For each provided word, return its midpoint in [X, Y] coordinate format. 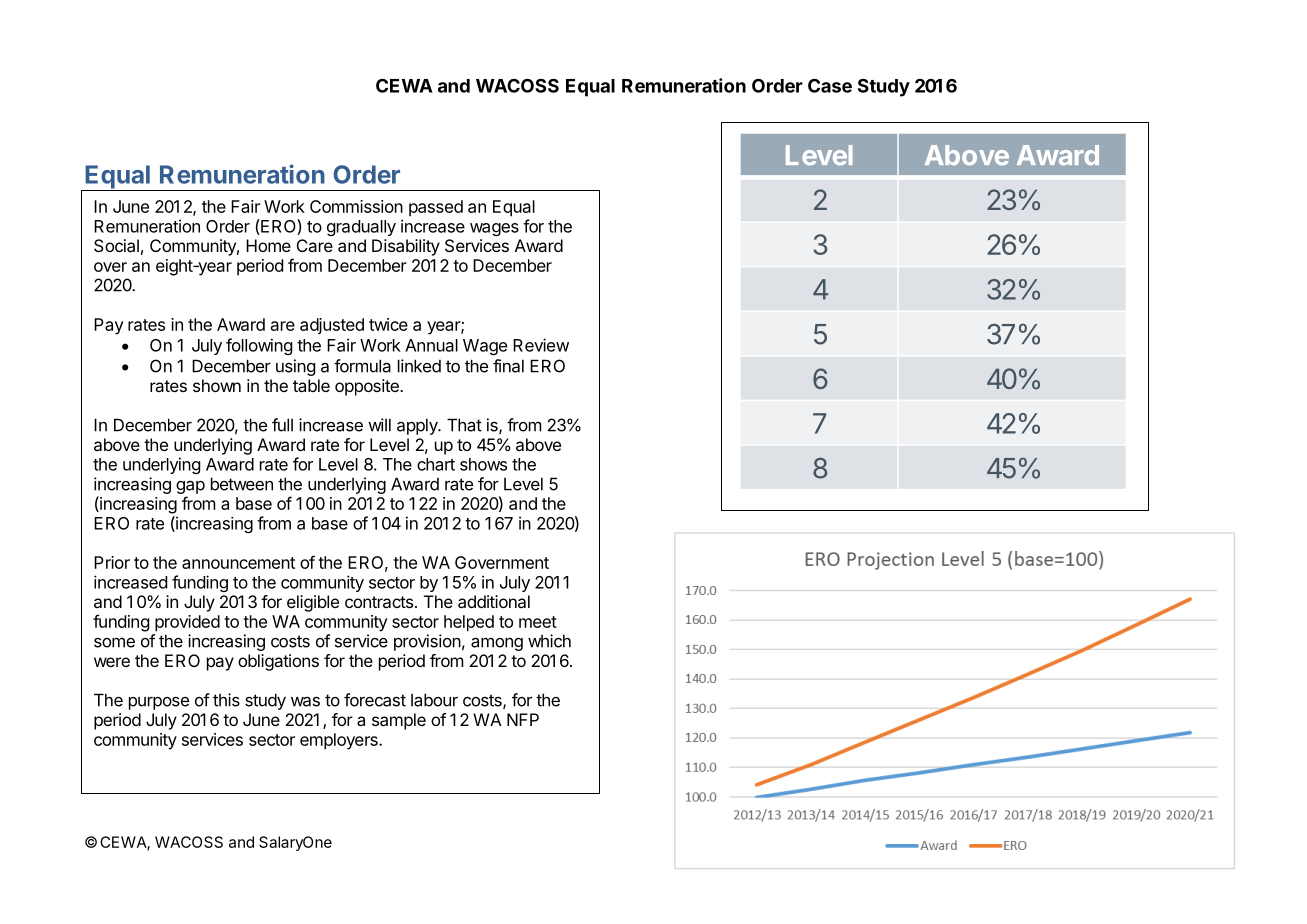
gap [190, 487]
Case [830, 85]
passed [436, 208]
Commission [356, 206]
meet [538, 622]
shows [483, 464]
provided [187, 623]
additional [494, 601]
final [508, 366]
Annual [431, 345]
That [464, 425]
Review [541, 345]
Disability [406, 247]
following [259, 346]
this [226, 700]
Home [268, 245]
